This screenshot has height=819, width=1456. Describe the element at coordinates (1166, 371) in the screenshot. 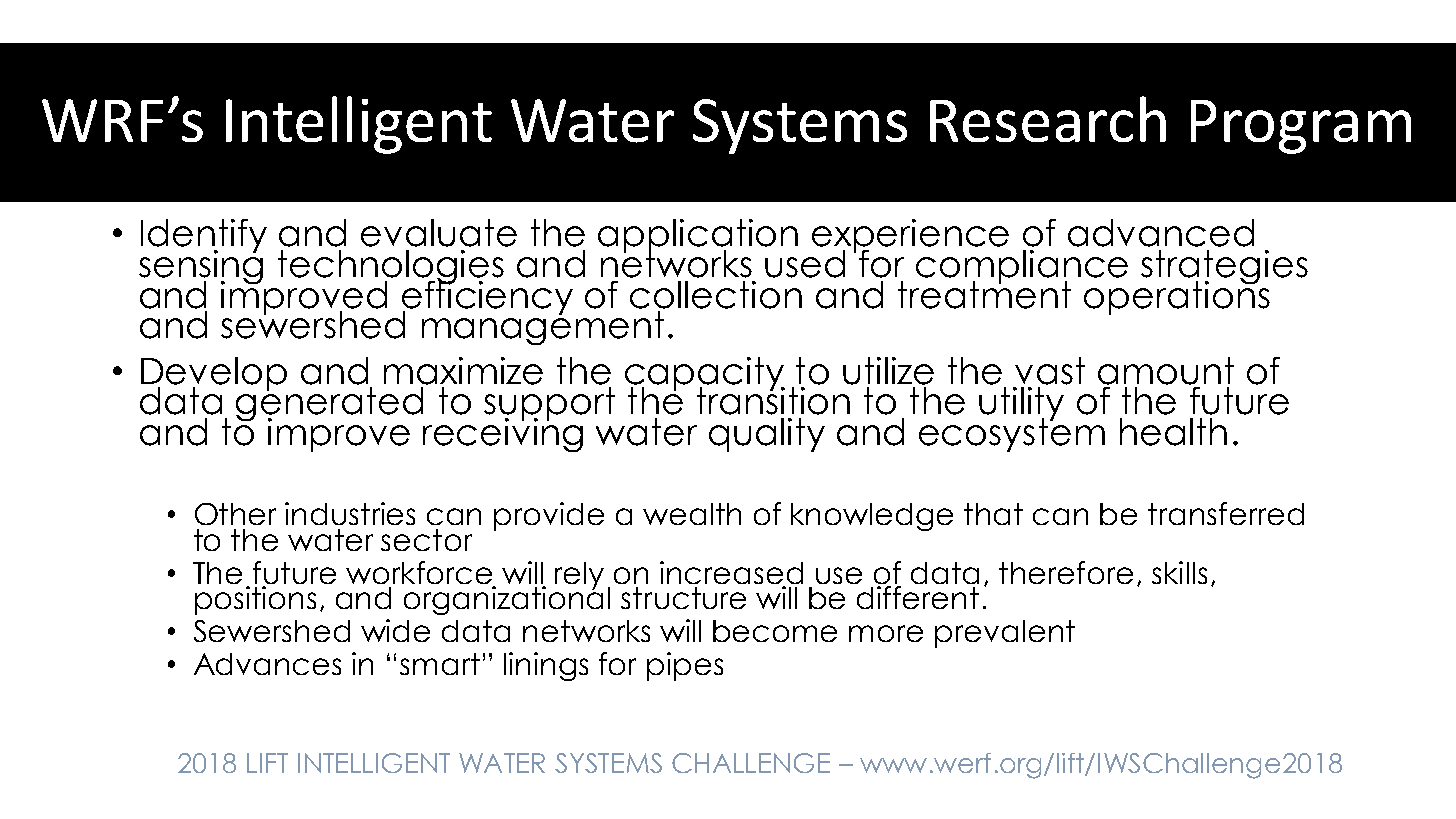

I see `amount` at that location.
